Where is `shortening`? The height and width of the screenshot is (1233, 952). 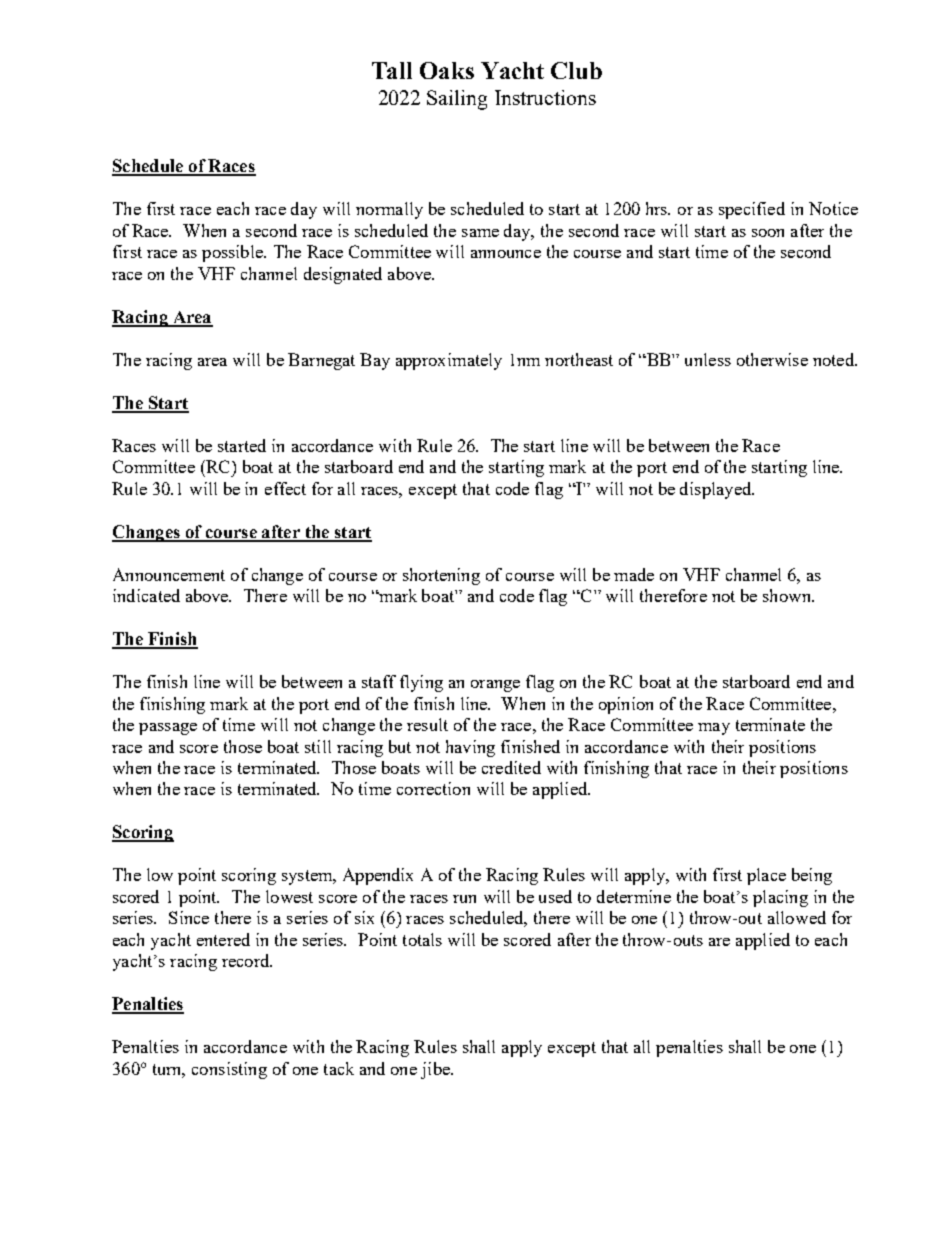
shortening is located at coordinates (441, 576).
